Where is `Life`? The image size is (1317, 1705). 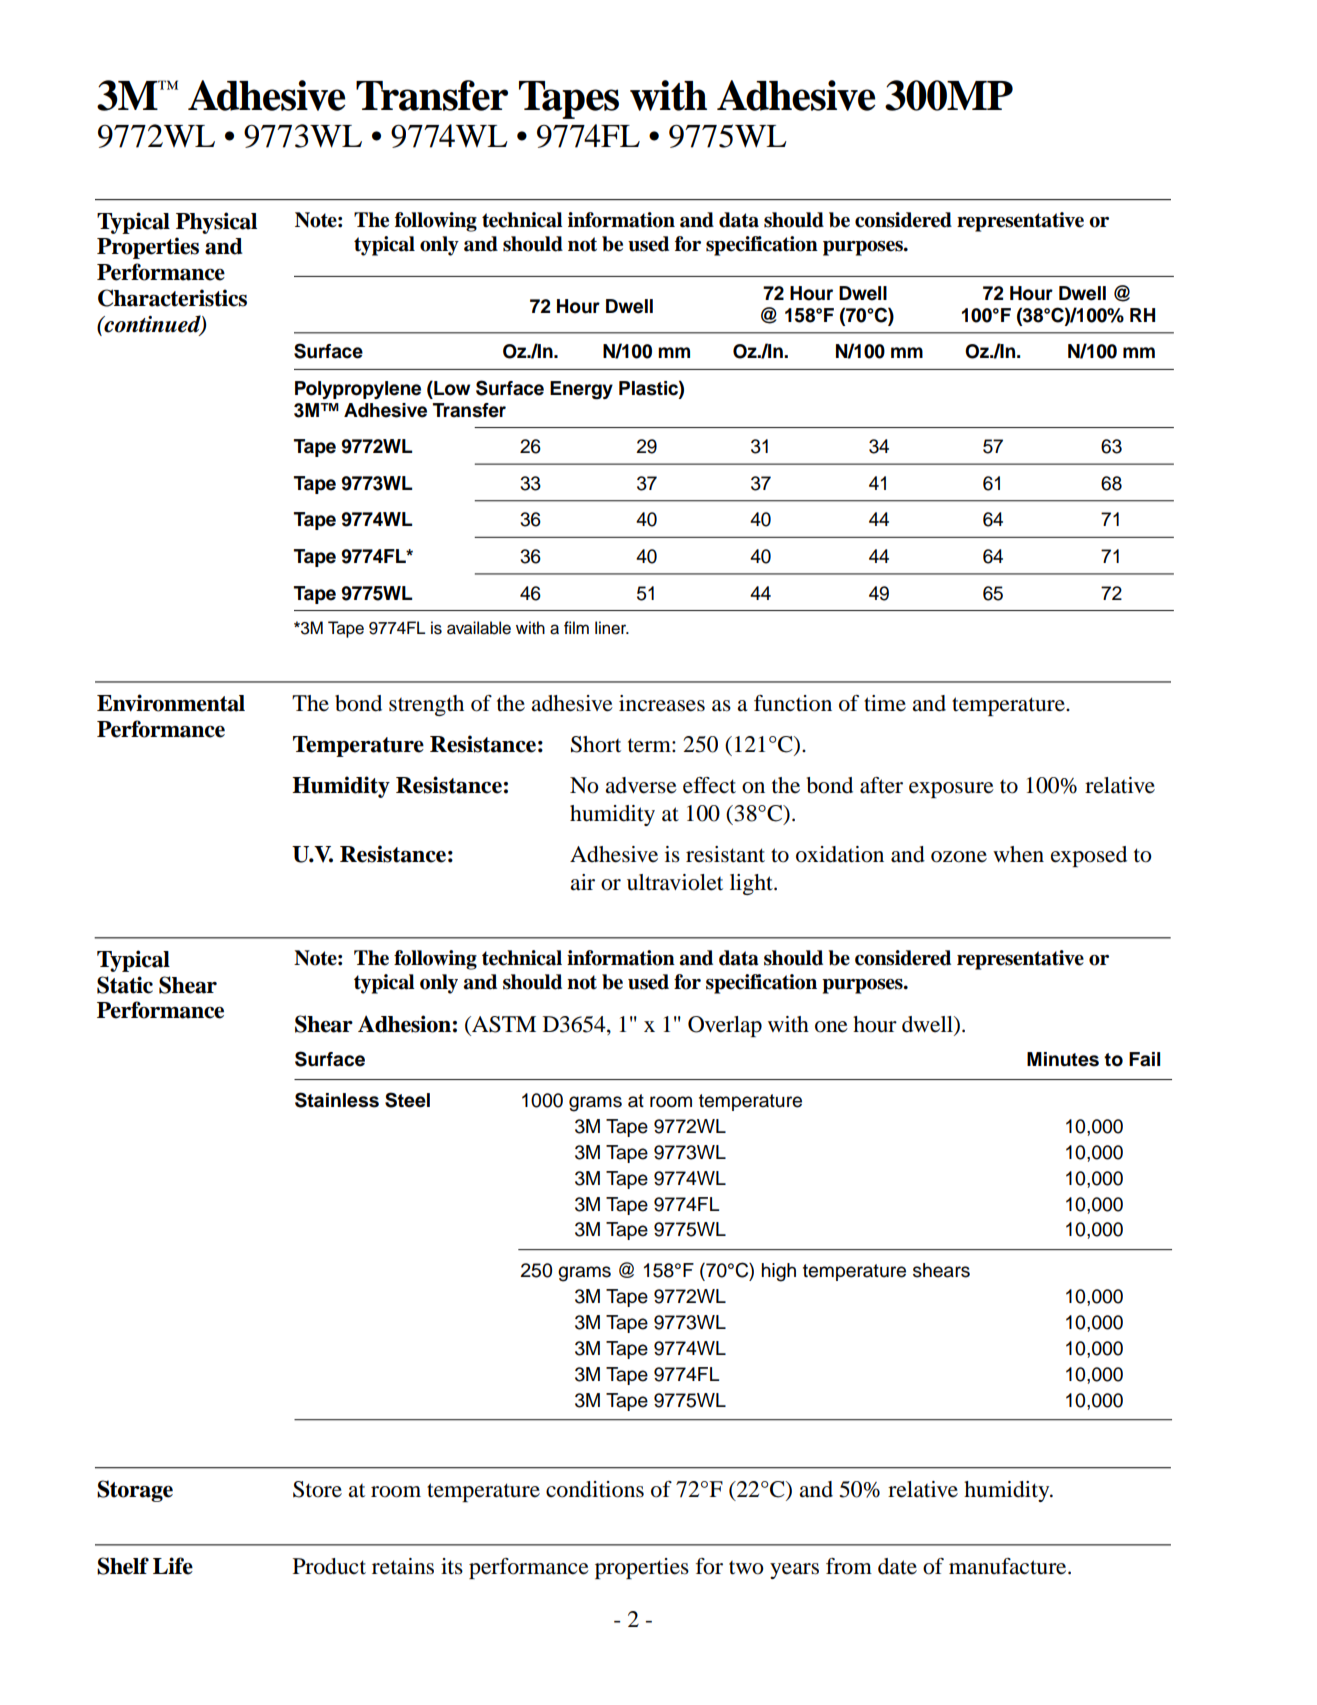
Life is located at coordinates (173, 1566).
